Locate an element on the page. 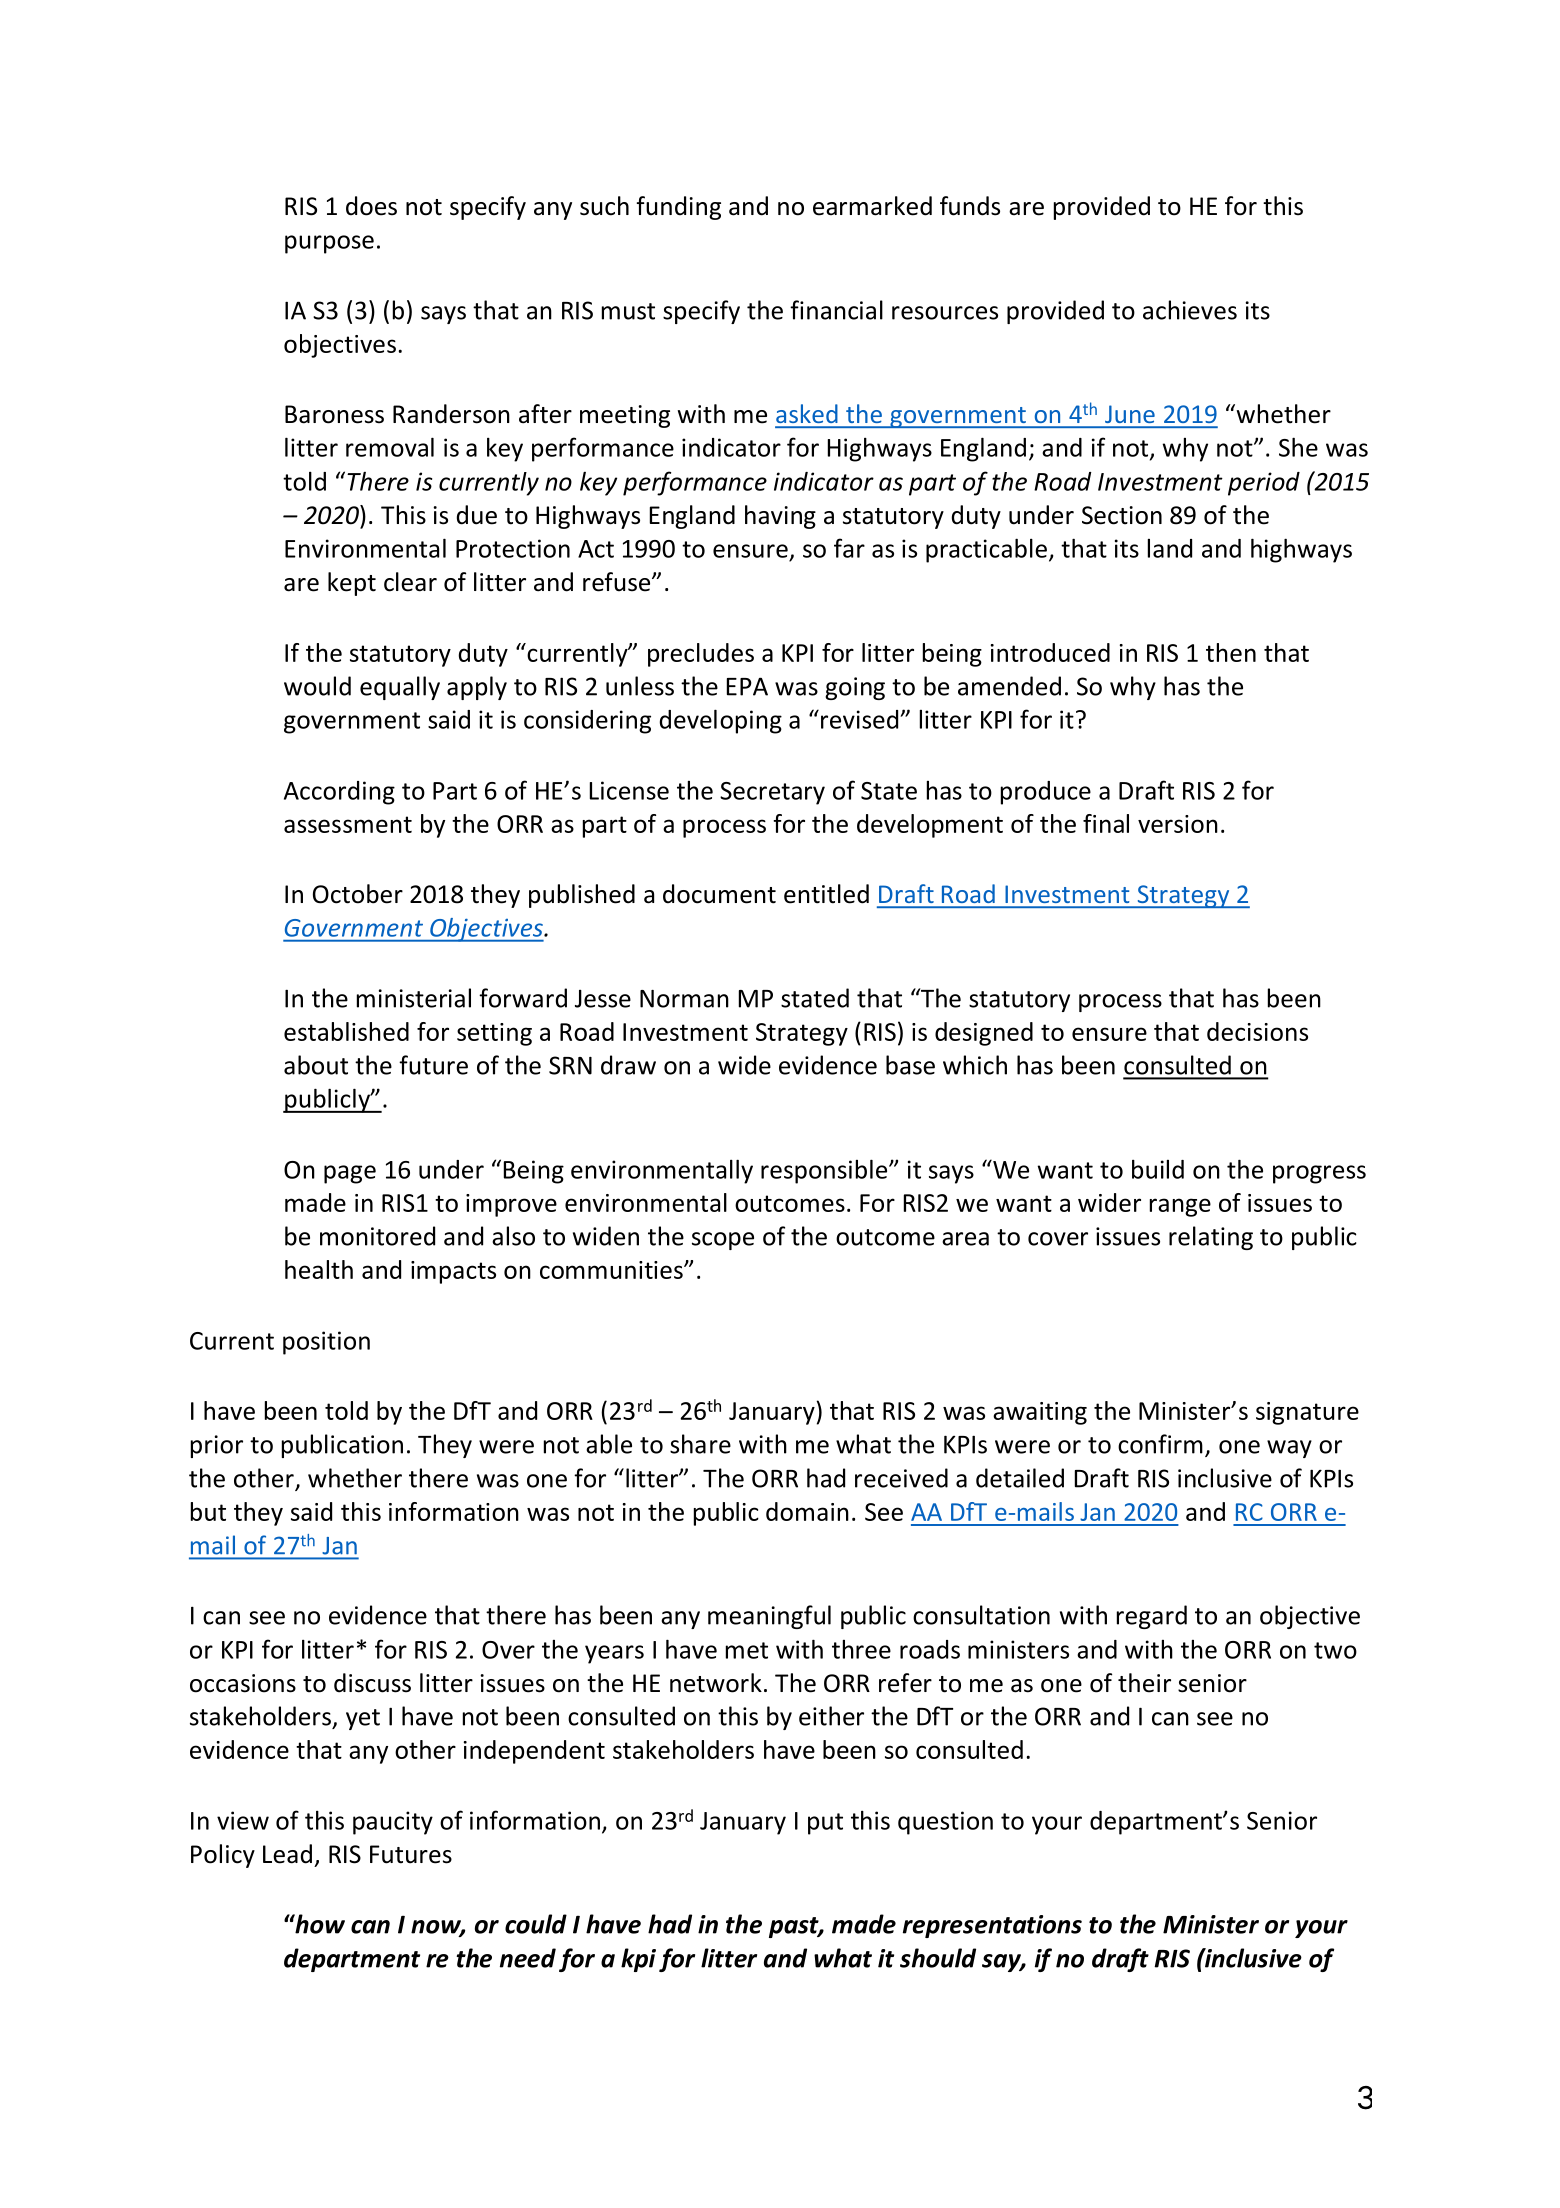 This page has width=1560, height=2208. document is located at coordinates (719, 894).
